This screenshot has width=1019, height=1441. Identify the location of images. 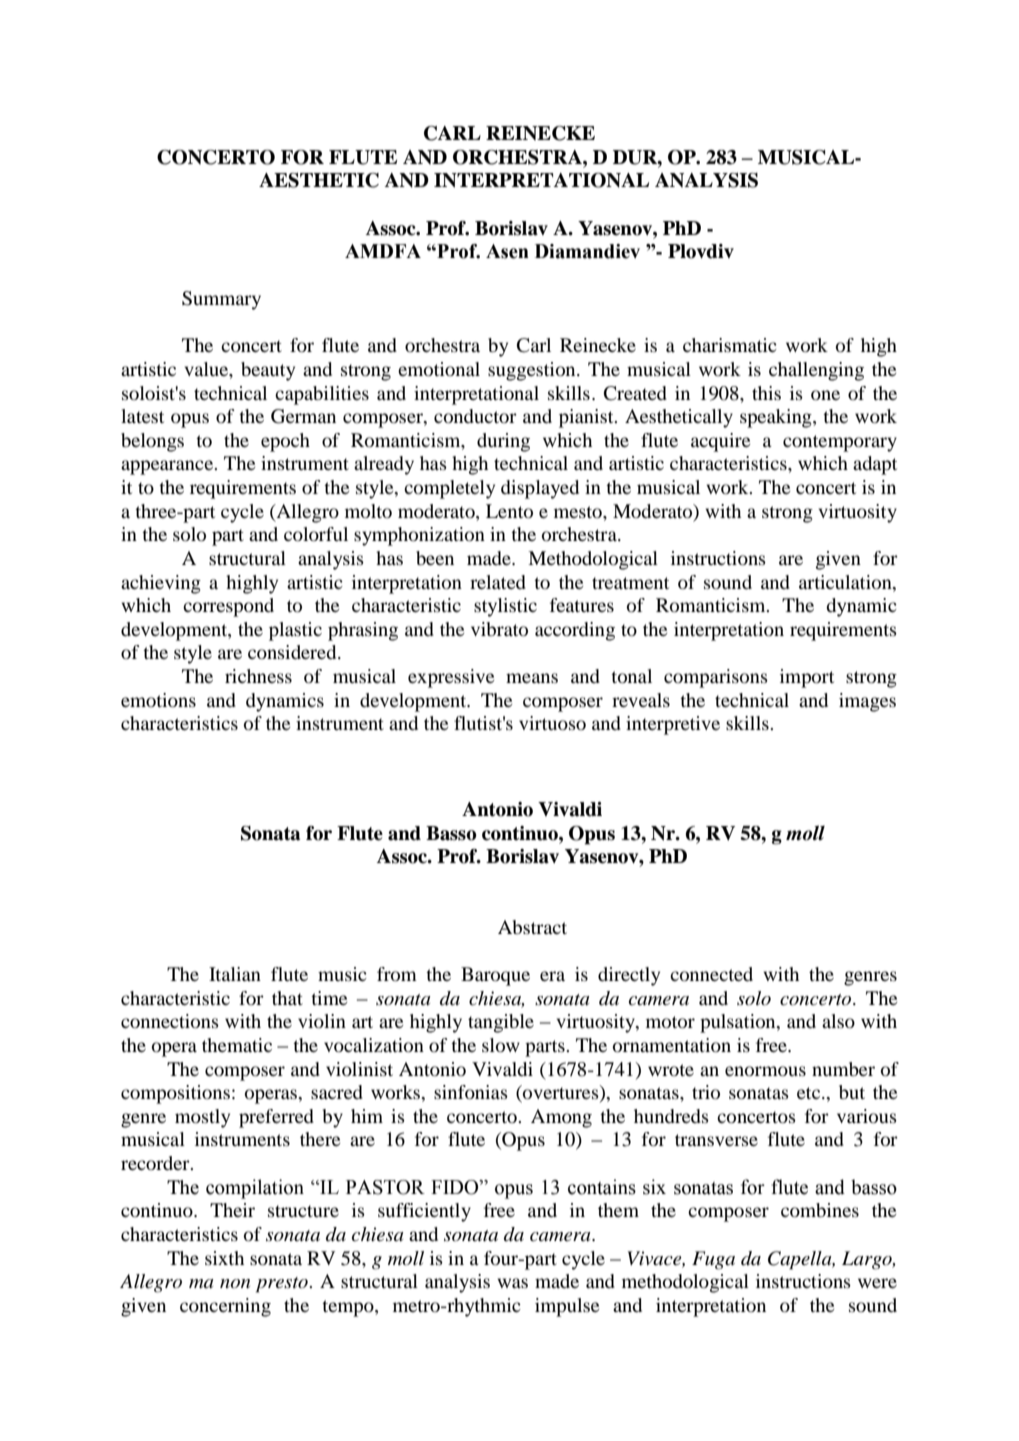
(867, 702).
